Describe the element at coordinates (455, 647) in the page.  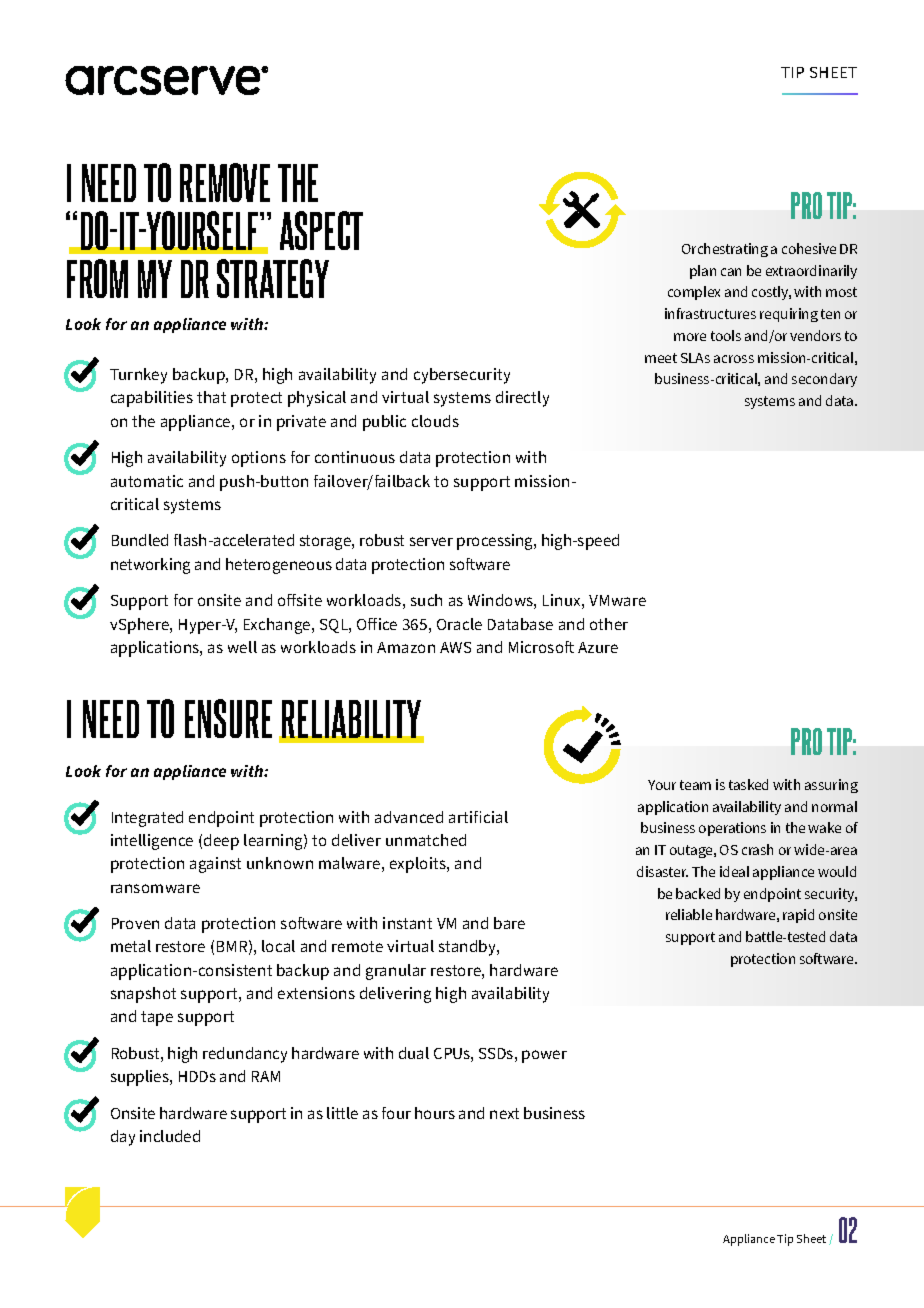
I see `AWS` at that location.
